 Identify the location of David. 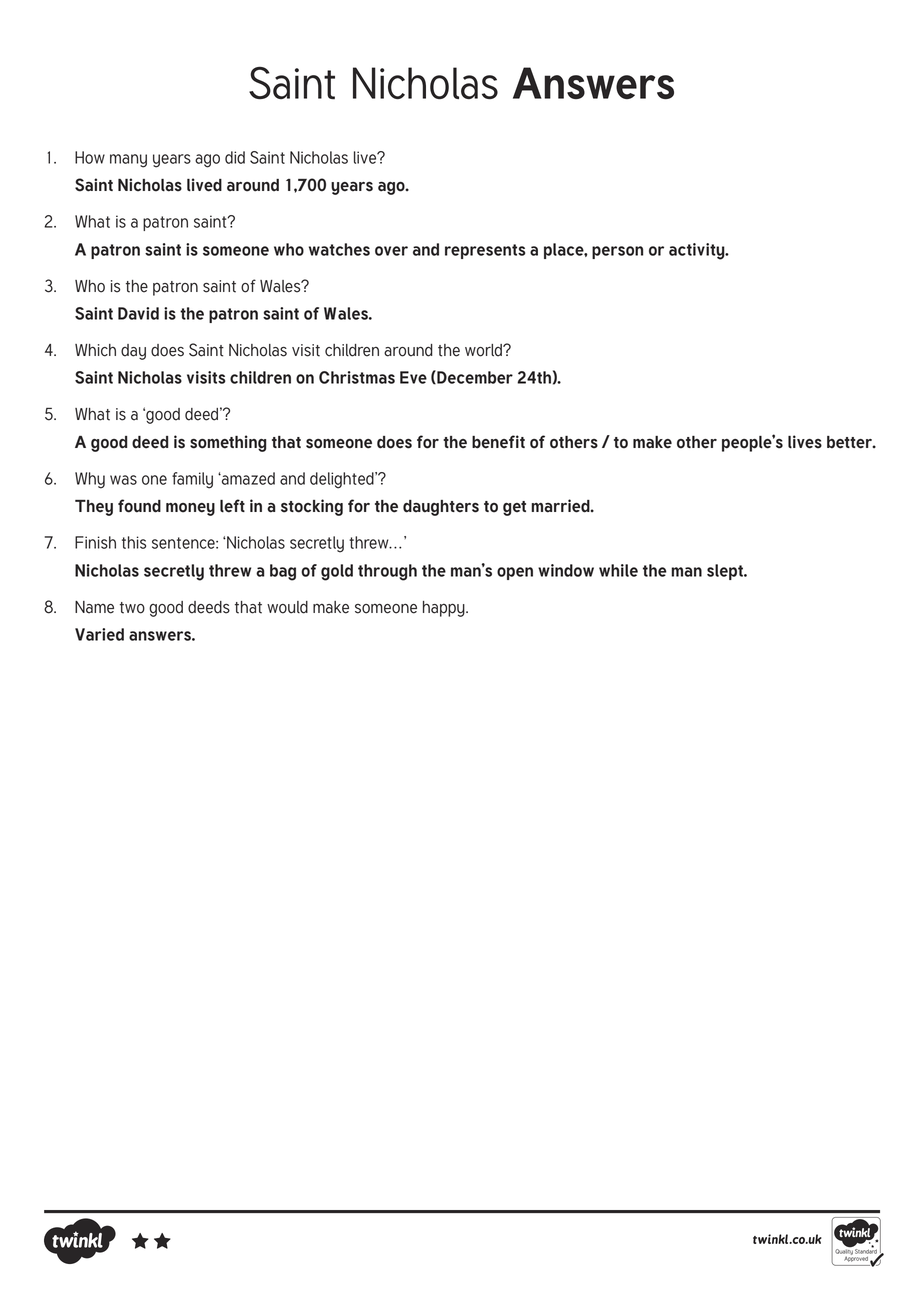
(138, 313).
